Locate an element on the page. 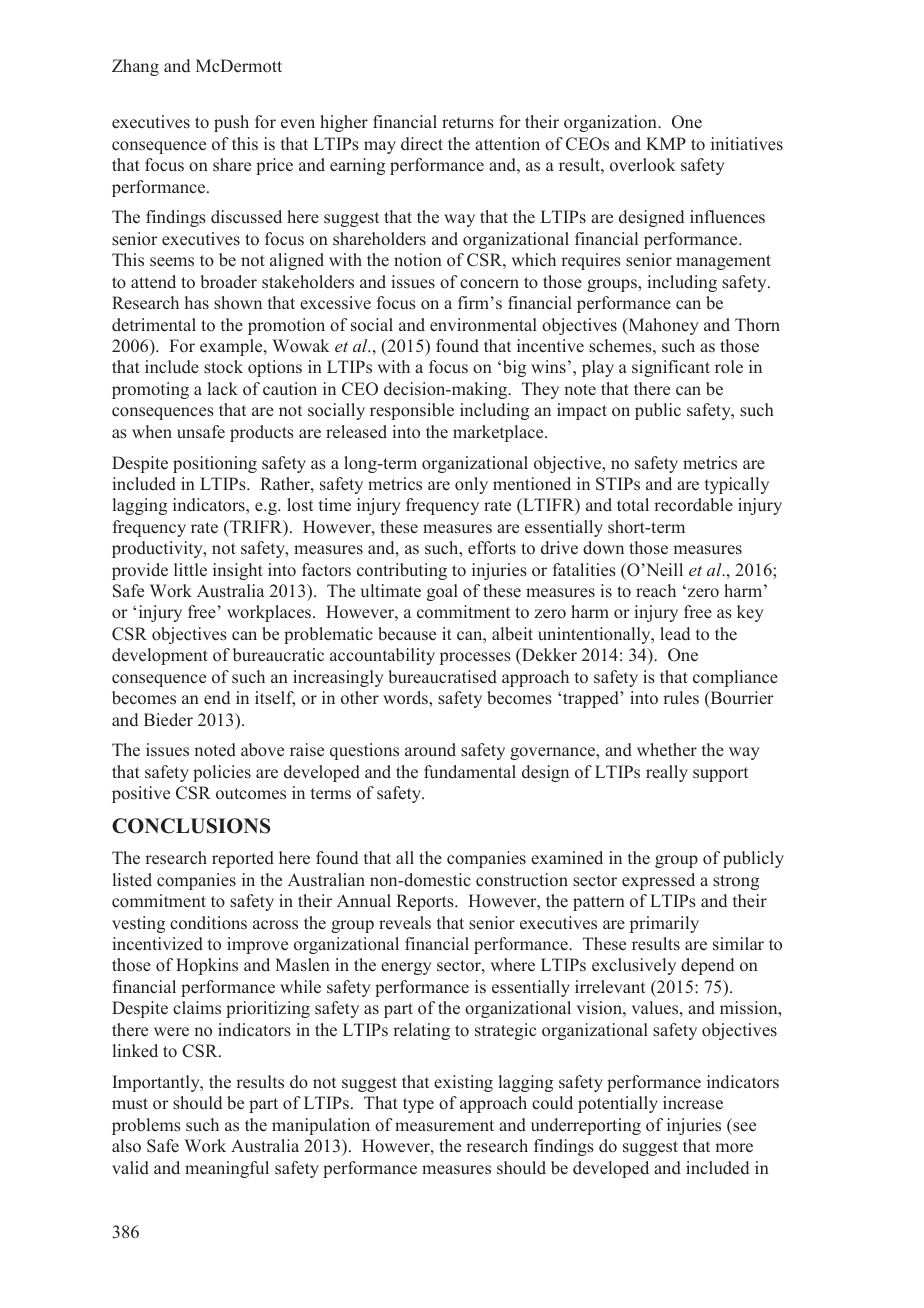 The height and width of the image is (1308, 924). fundamental is located at coordinates (470, 772).
